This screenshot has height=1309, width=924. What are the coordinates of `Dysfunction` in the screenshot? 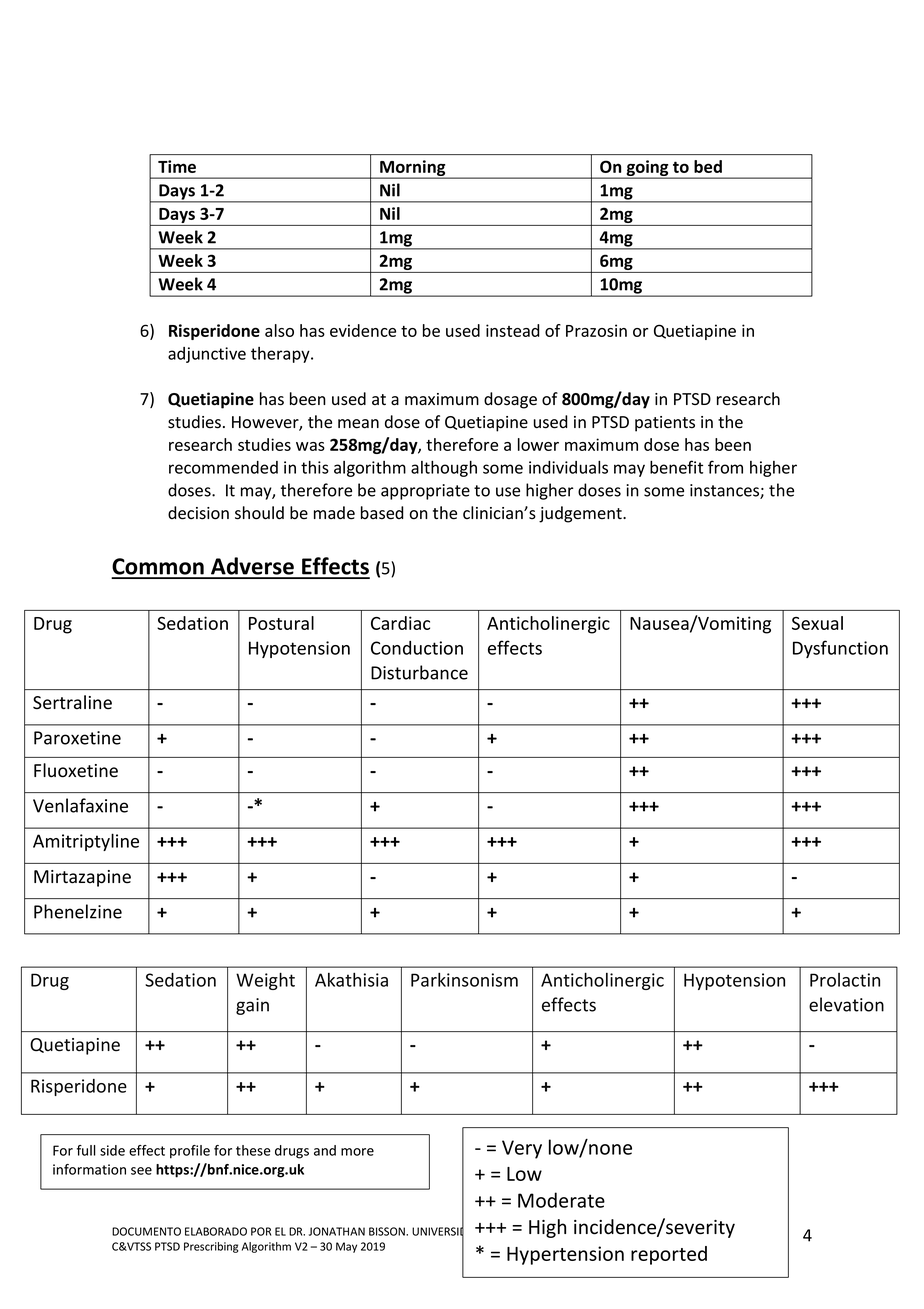 It's located at (840, 649).
